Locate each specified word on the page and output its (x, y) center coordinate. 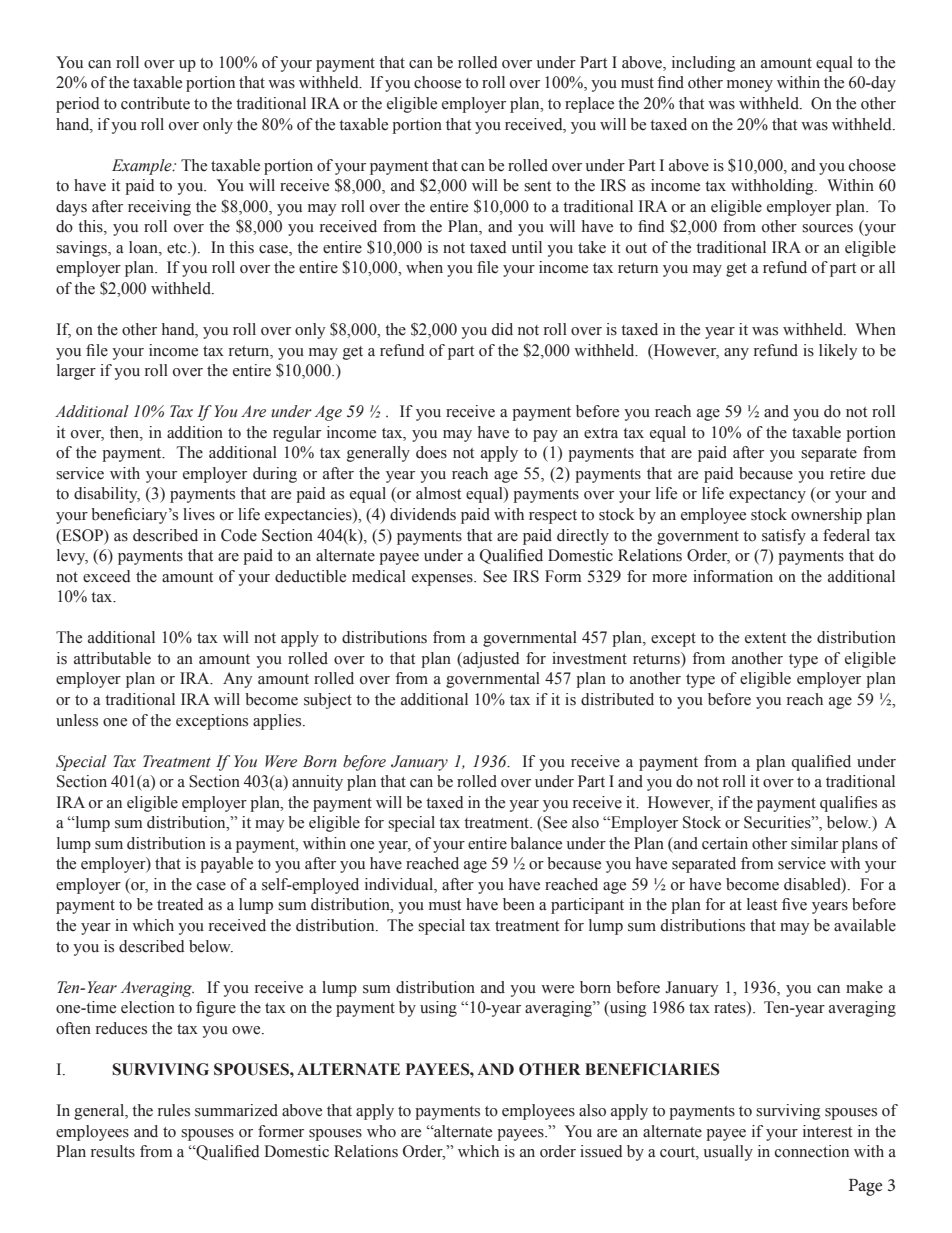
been (519, 904)
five (794, 904)
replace (589, 105)
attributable (112, 658)
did (502, 329)
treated (180, 904)
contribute (155, 103)
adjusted (490, 660)
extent (765, 638)
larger (76, 372)
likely (838, 352)
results (113, 1151)
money (750, 86)
